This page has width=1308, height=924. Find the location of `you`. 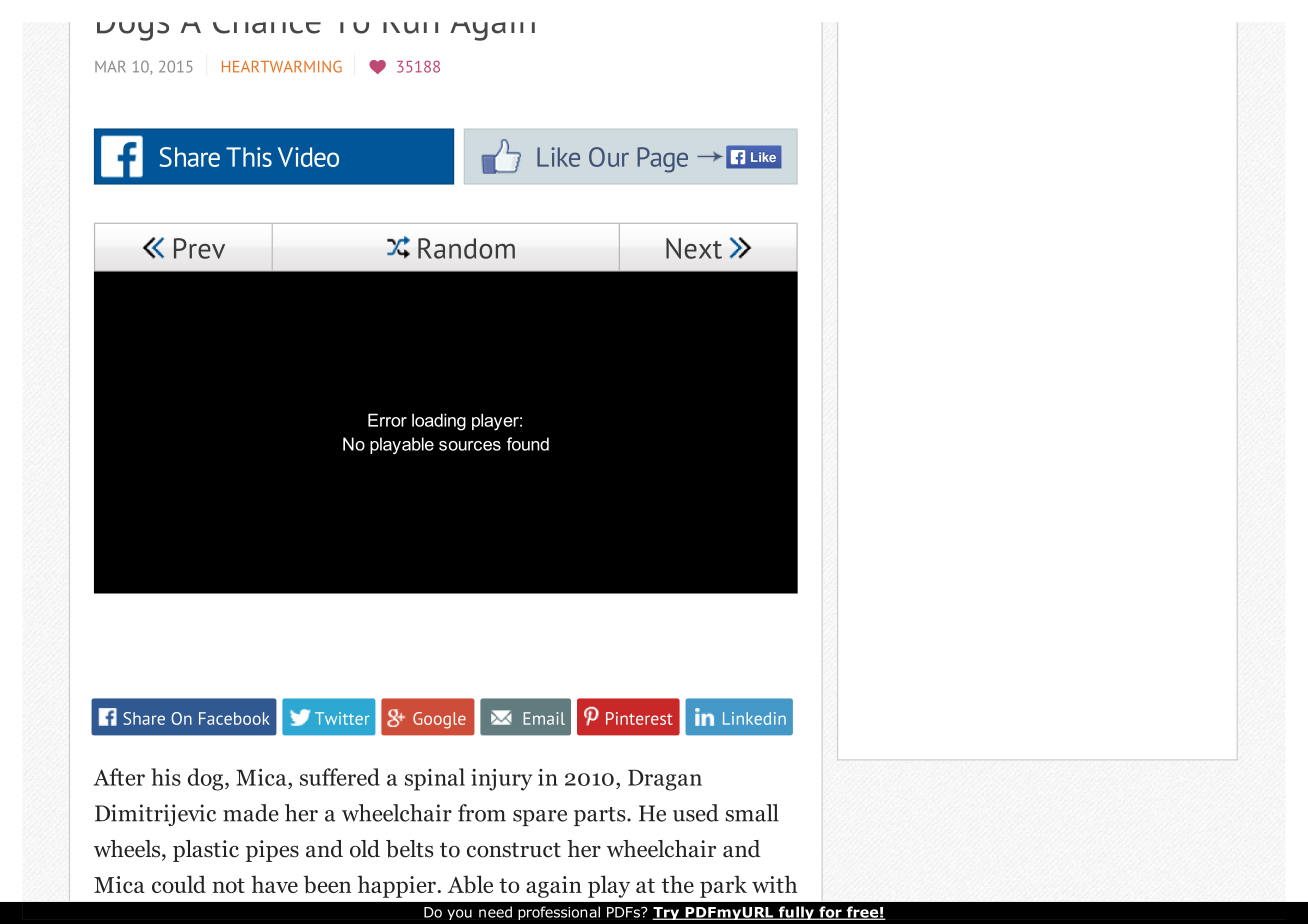

you is located at coordinates (459, 914).
